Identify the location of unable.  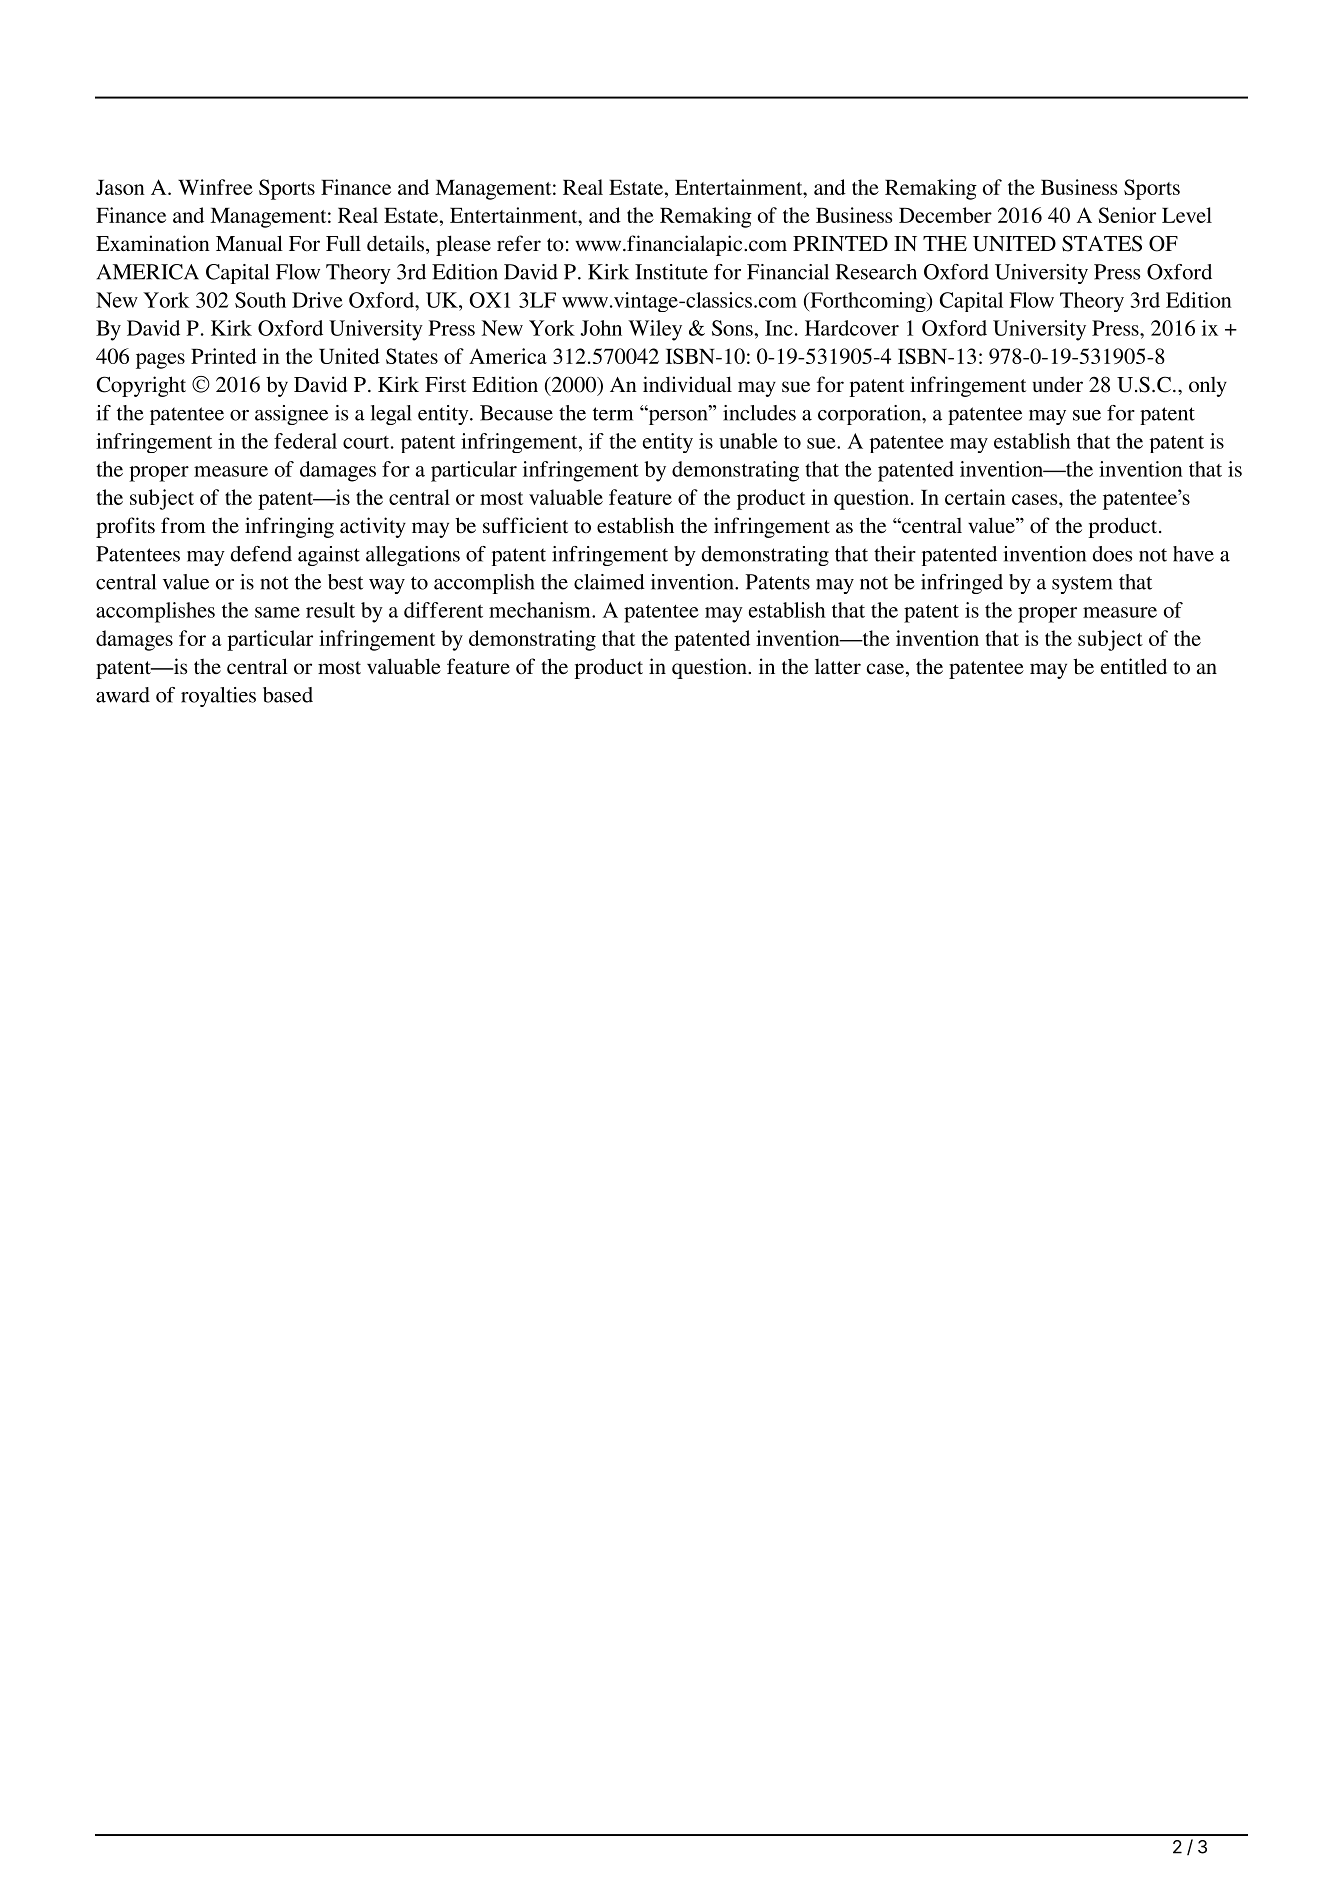
(748, 441).
